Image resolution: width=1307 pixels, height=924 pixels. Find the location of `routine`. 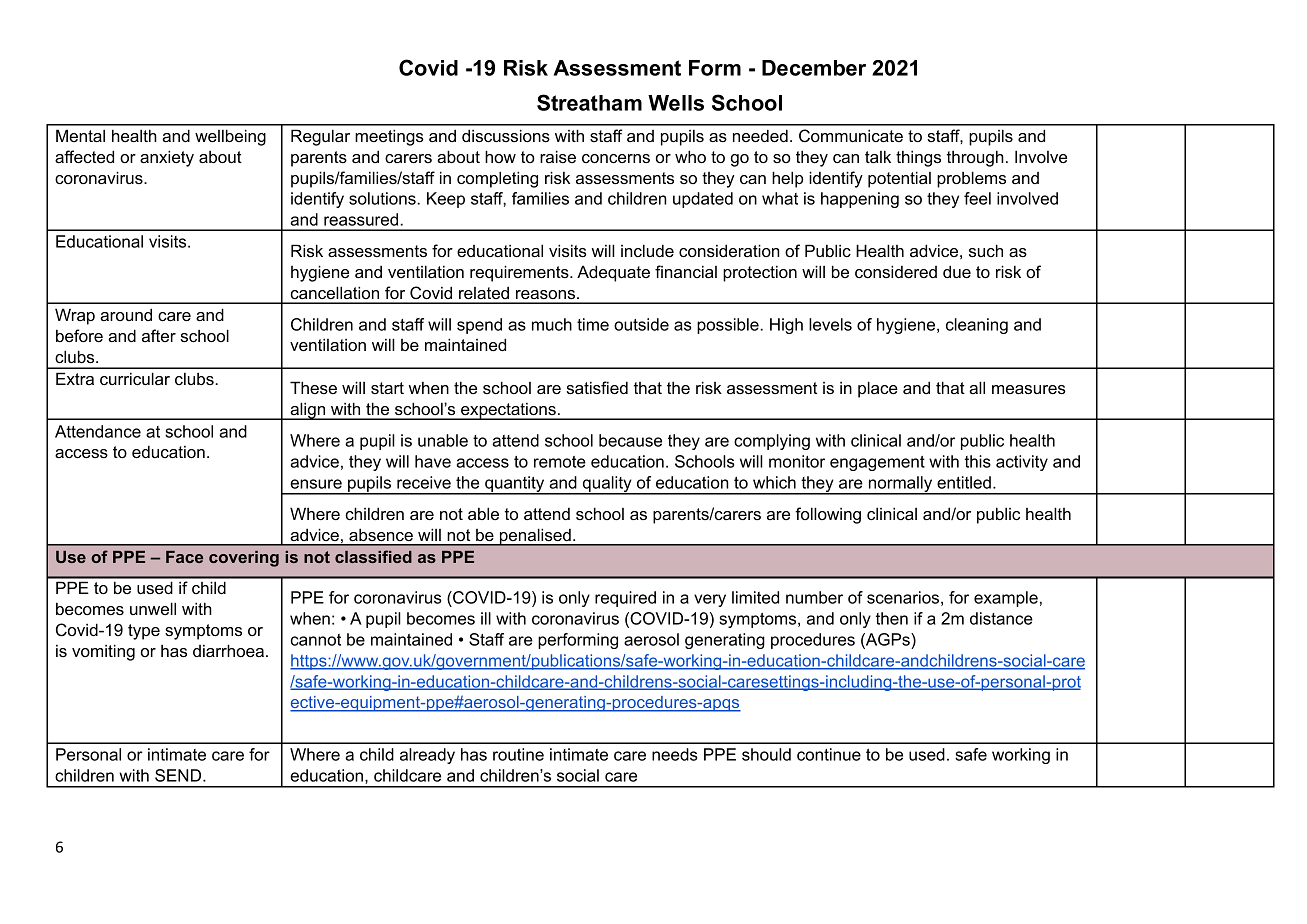

routine is located at coordinates (518, 754).
